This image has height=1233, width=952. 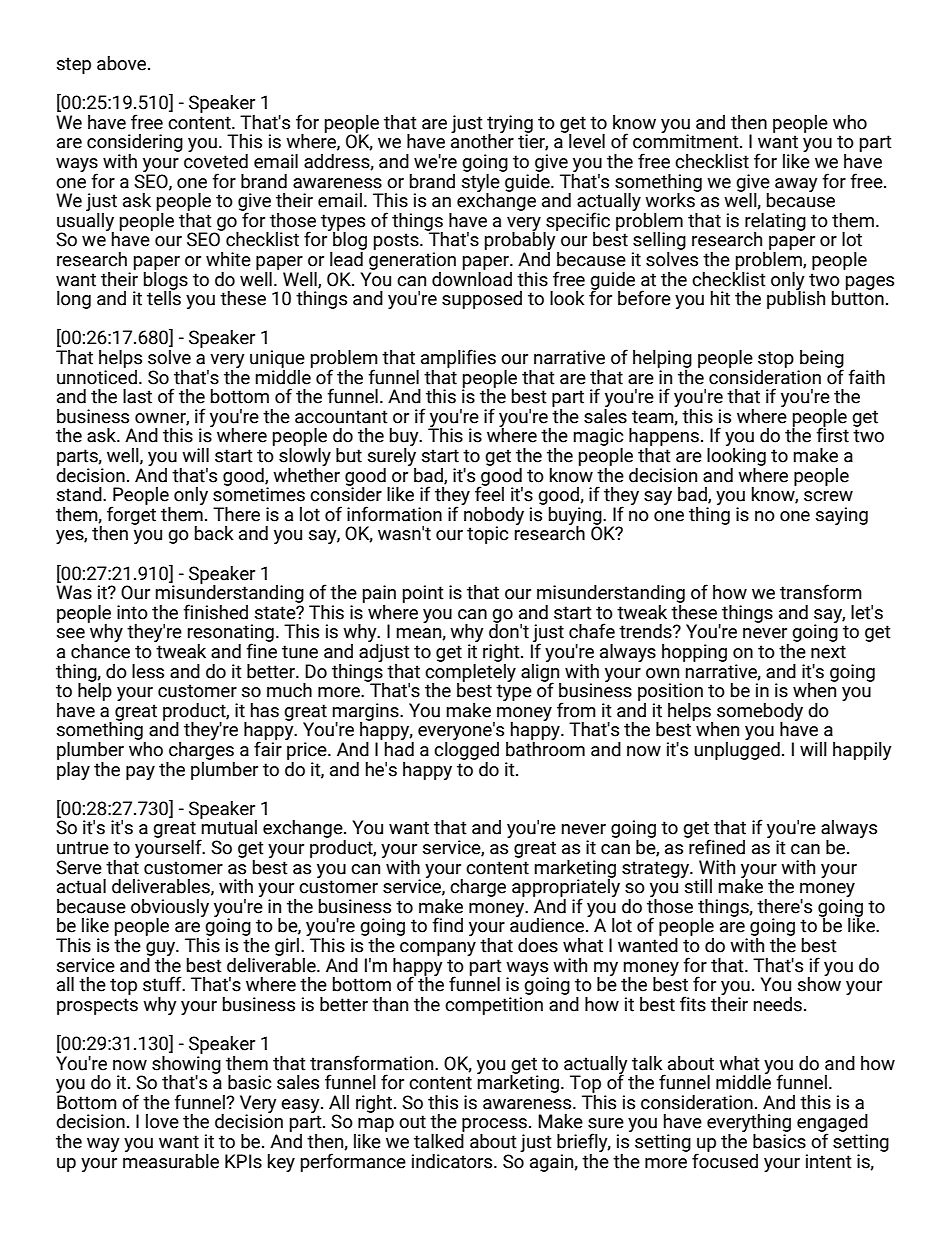 What do you see at coordinates (123, 63) in the image?
I see `above` at bounding box center [123, 63].
